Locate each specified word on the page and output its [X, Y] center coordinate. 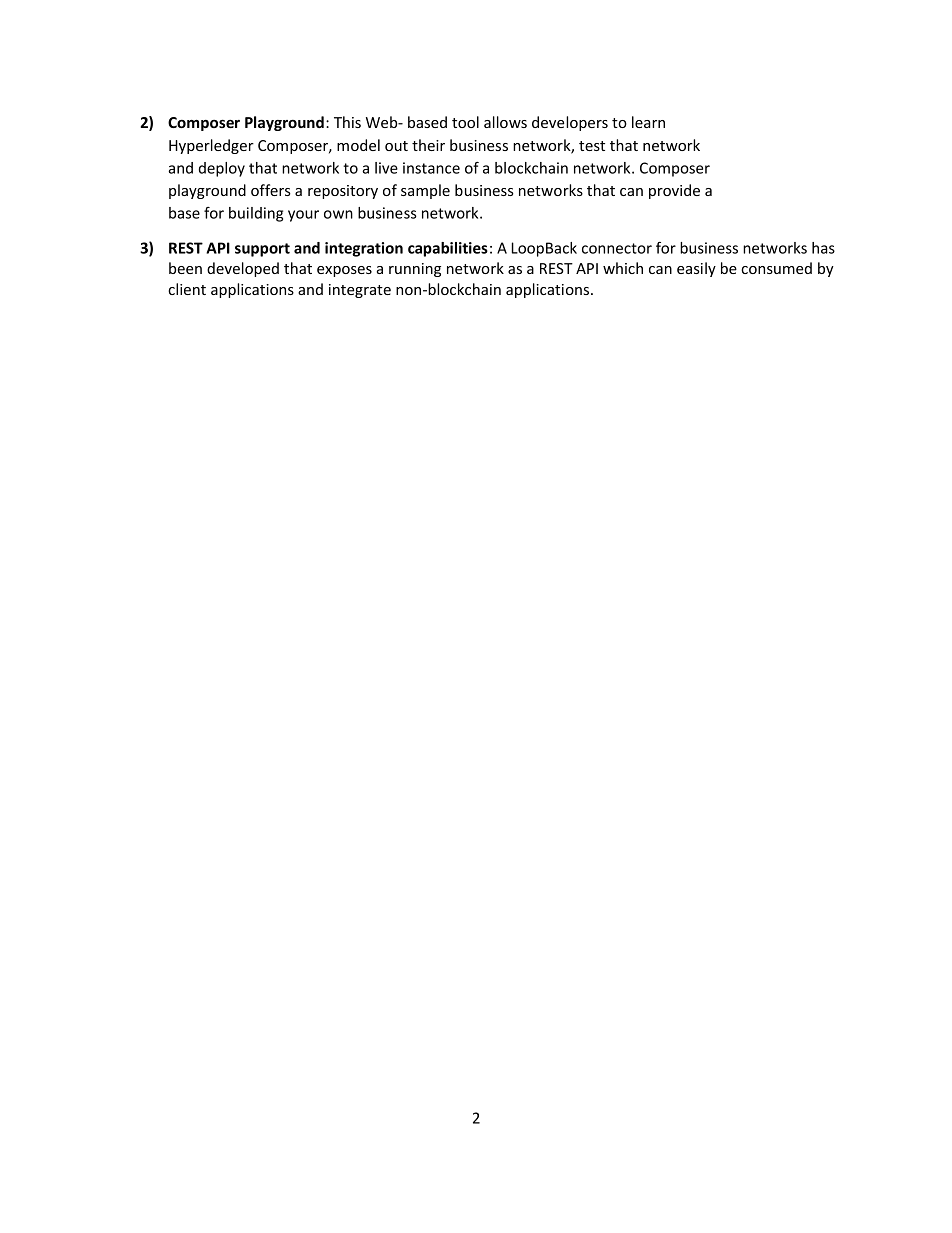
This [347, 122]
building [256, 214]
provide [674, 191]
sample [425, 191]
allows [505, 122]
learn [648, 122]
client [187, 289]
